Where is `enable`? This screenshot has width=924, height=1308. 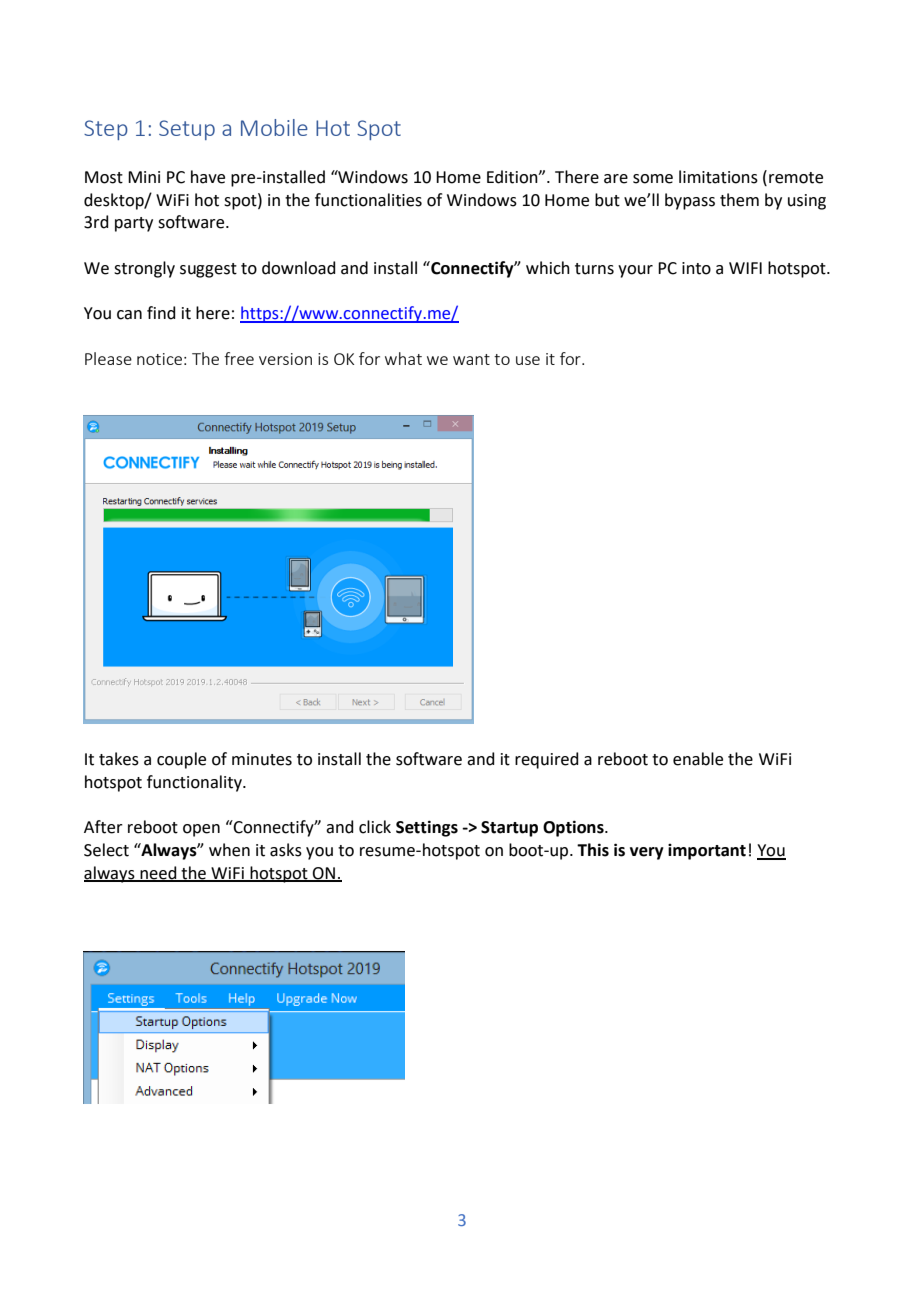
enable is located at coordinates (698, 759).
